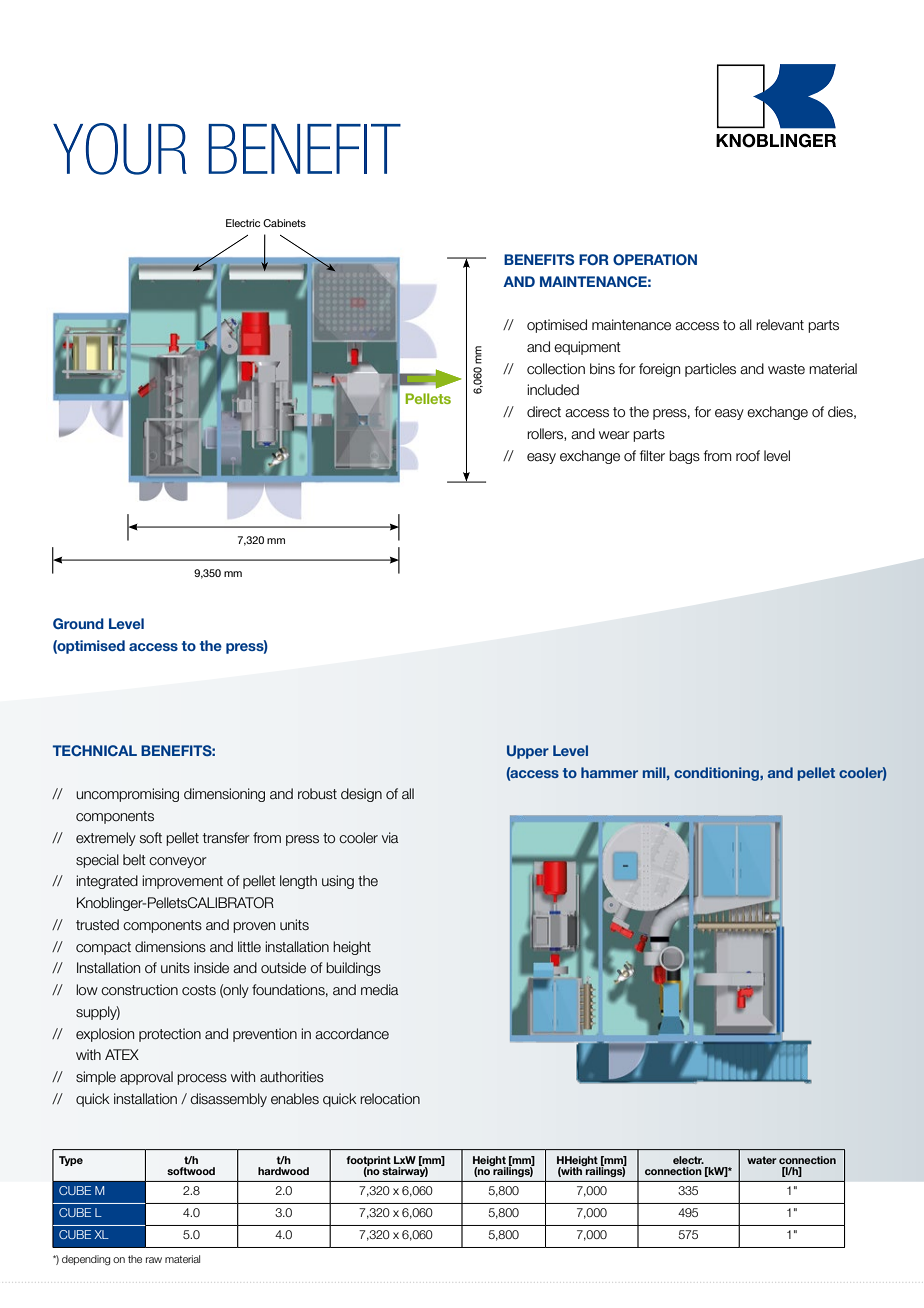 Image resolution: width=924 pixels, height=1308 pixels. What do you see at coordinates (182, 882) in the document?
I see `improvement` at bounding box center [182, 882].
